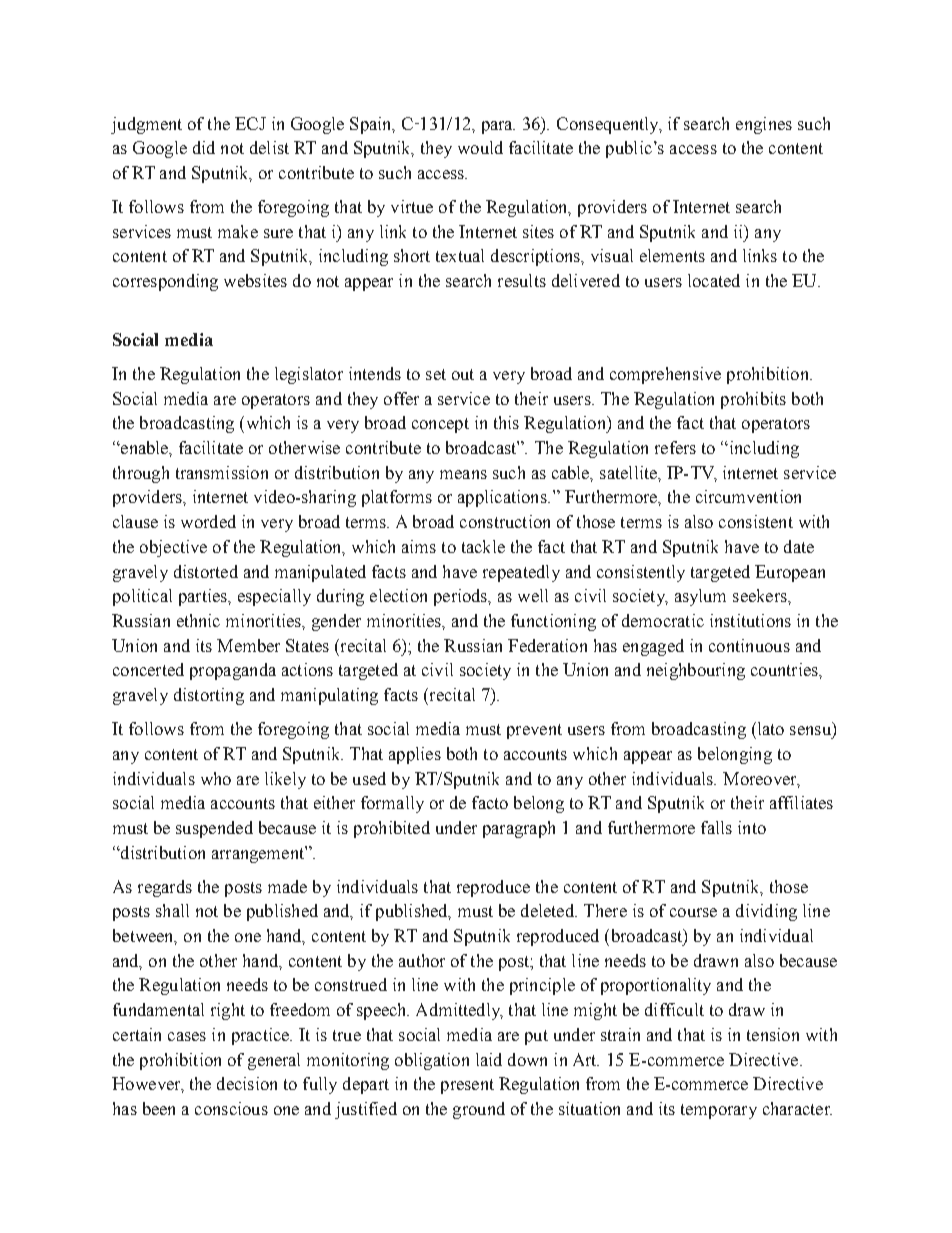  I want to click on decision, so click(247, 1083).
